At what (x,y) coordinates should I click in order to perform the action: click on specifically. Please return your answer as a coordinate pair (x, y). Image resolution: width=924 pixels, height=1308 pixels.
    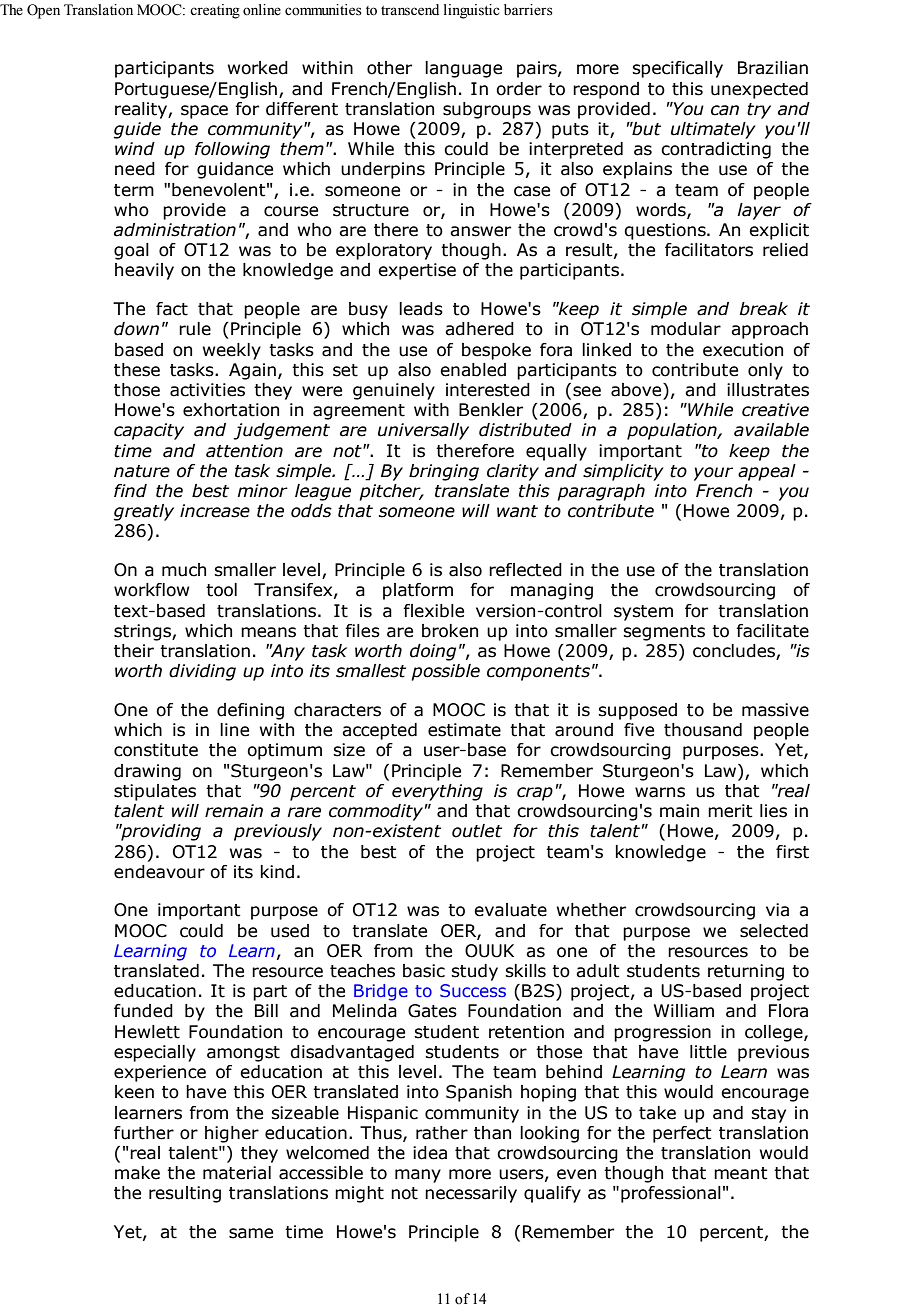
    Looking at the image, I should click on (677, 69).
